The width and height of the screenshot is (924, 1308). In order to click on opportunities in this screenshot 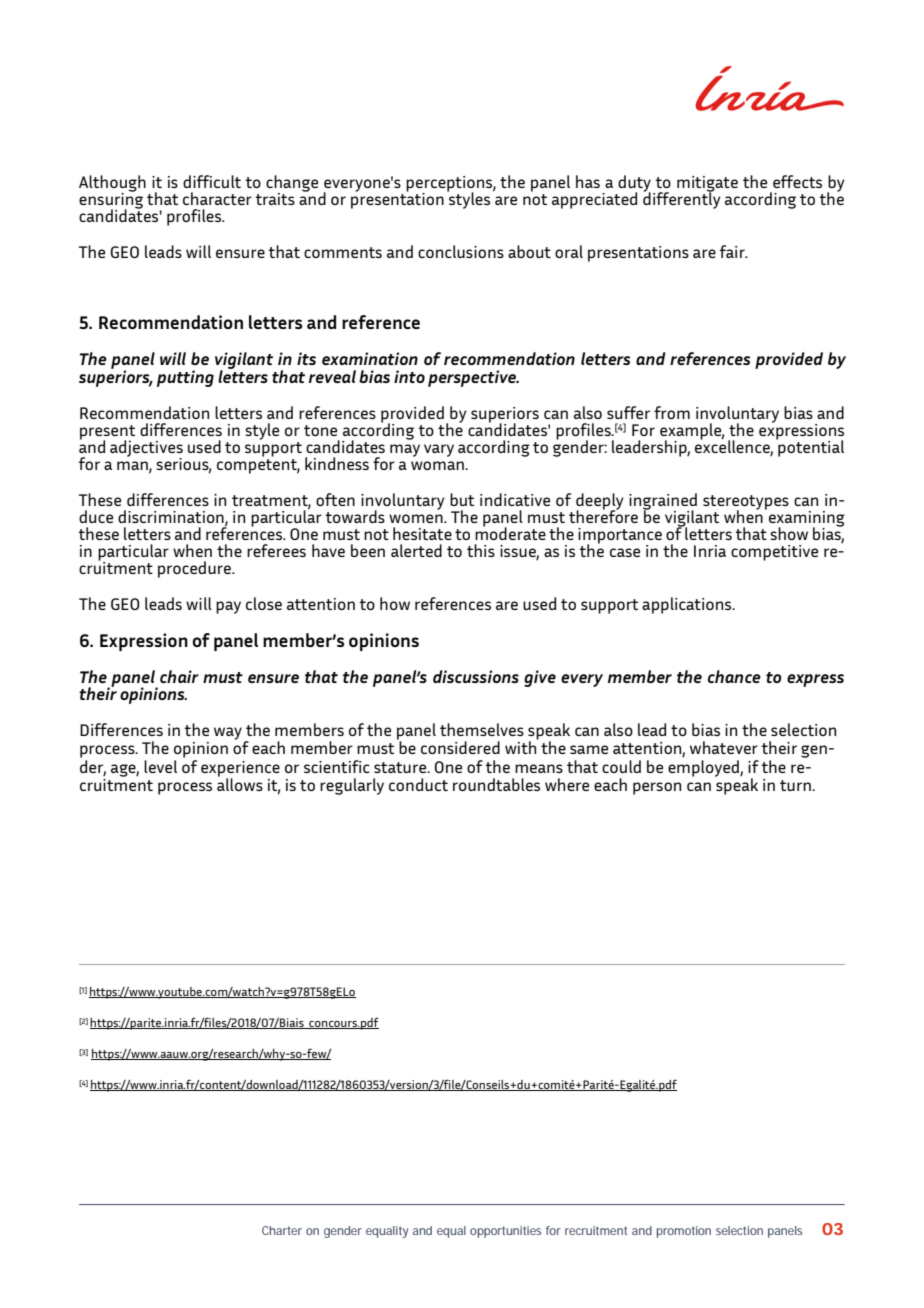, I will do `click(505, 1232)`.
